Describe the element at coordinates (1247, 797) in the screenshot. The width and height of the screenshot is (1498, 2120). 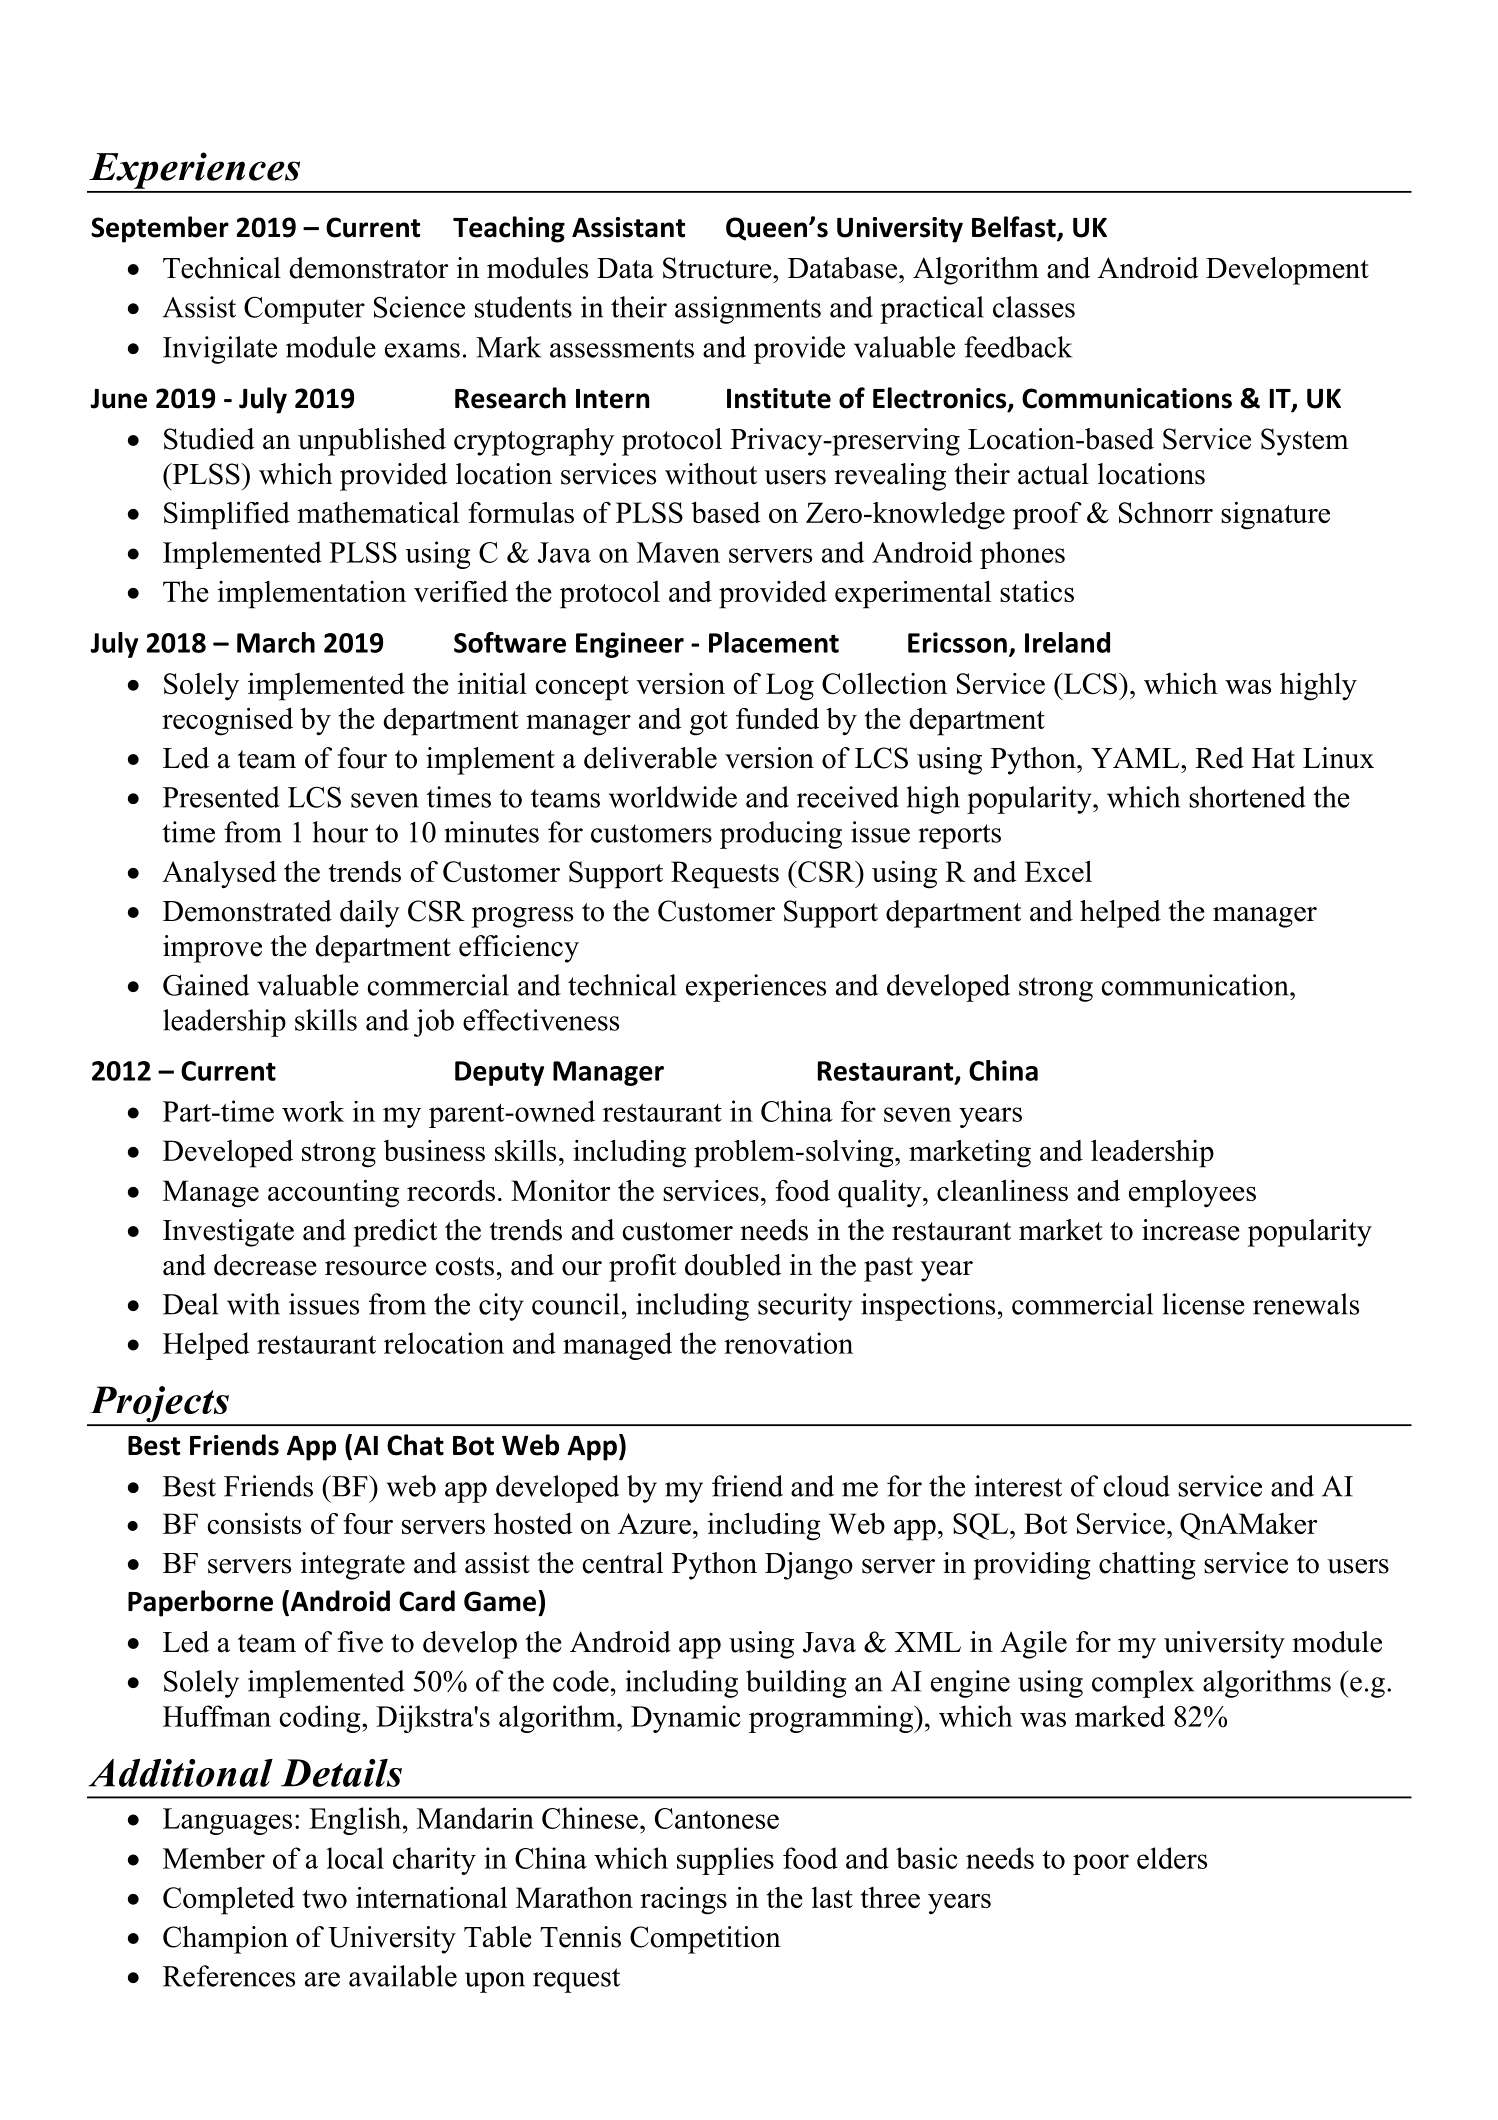
I see `shortened` at that location.
